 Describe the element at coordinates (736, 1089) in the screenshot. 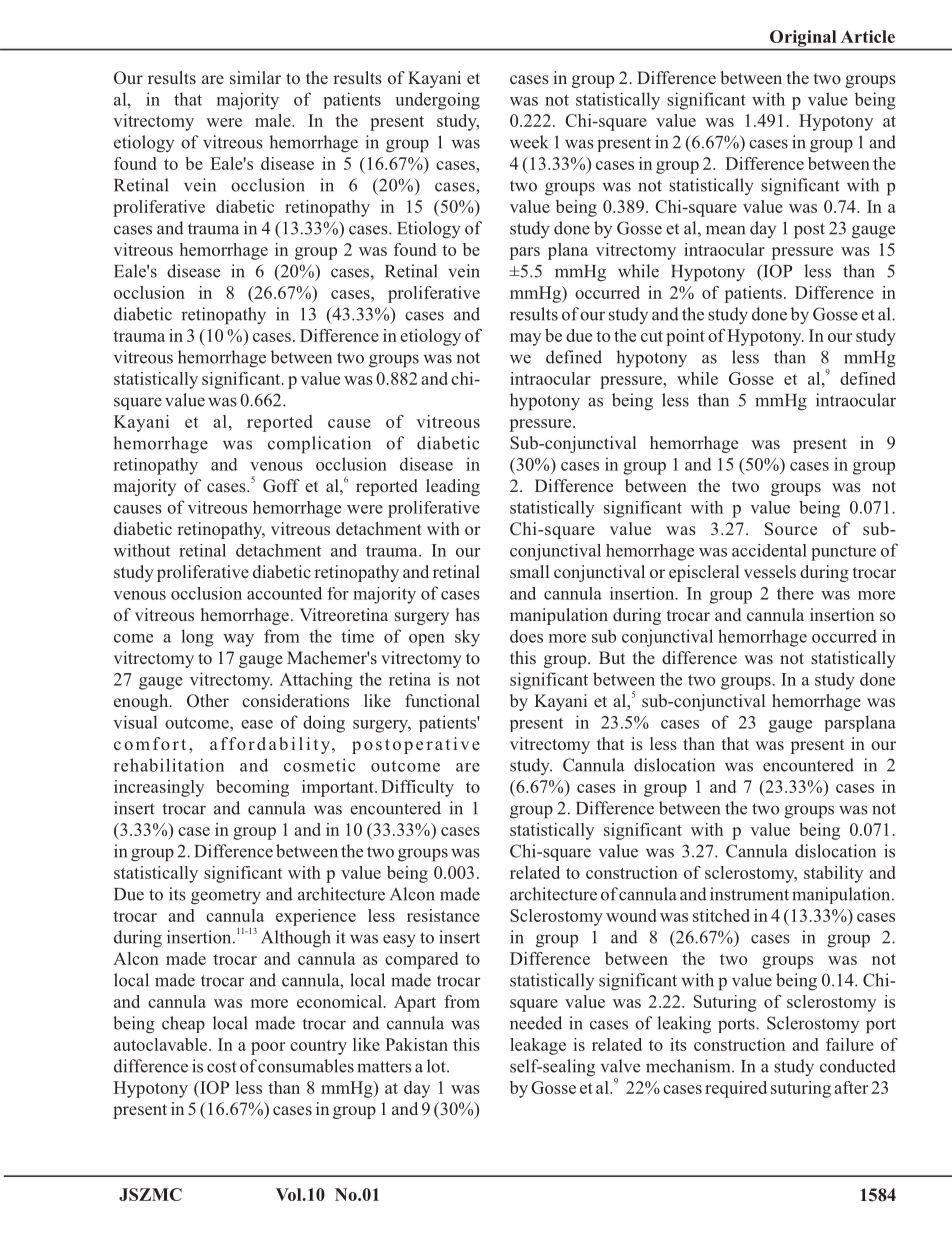

I see `required` at that location.
